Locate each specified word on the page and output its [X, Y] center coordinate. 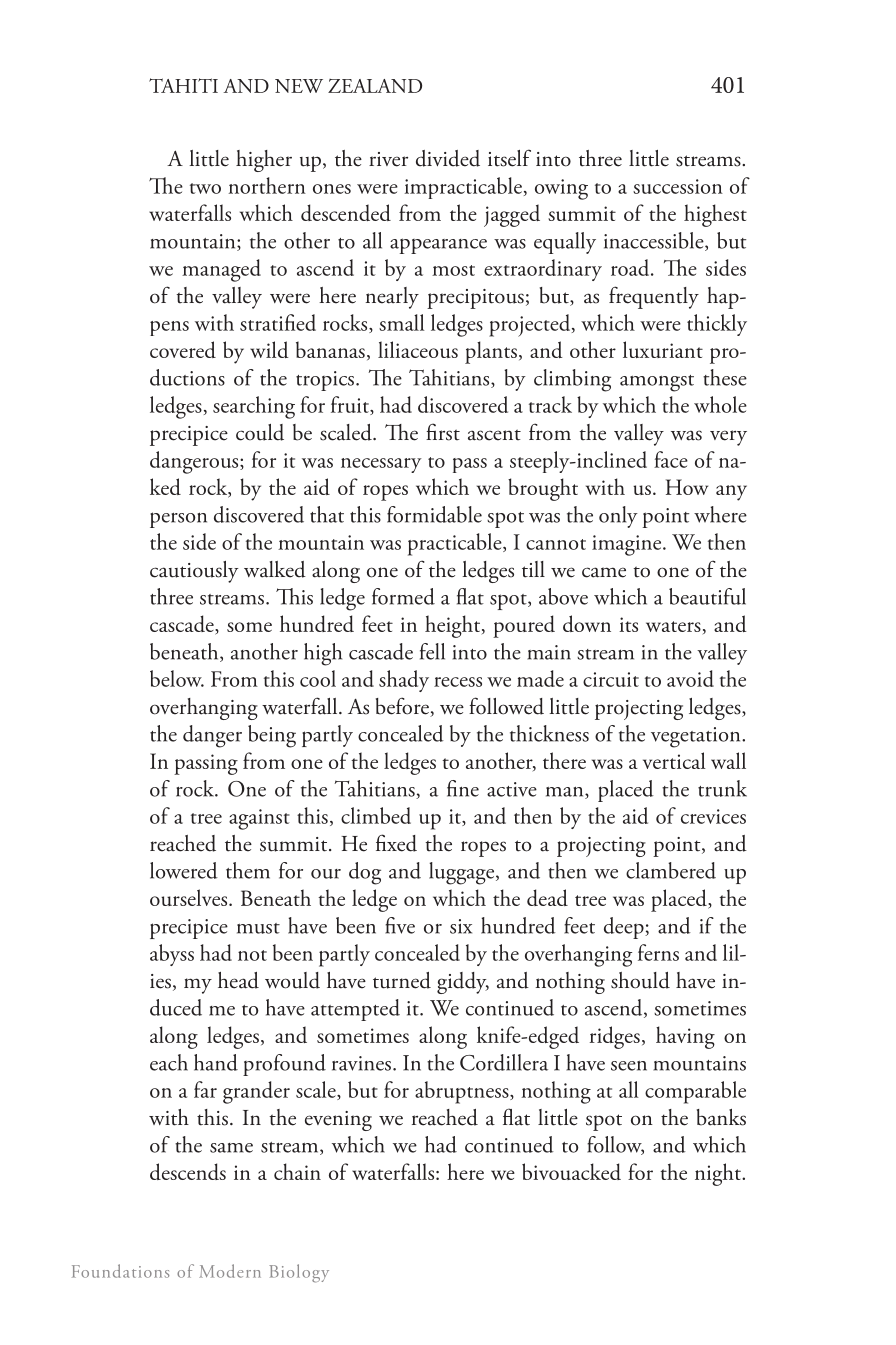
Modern [230, 1271]
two [205, 188]
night [719, 1174]
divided [448, 158]
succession [678, 186]
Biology [299, 1273]
